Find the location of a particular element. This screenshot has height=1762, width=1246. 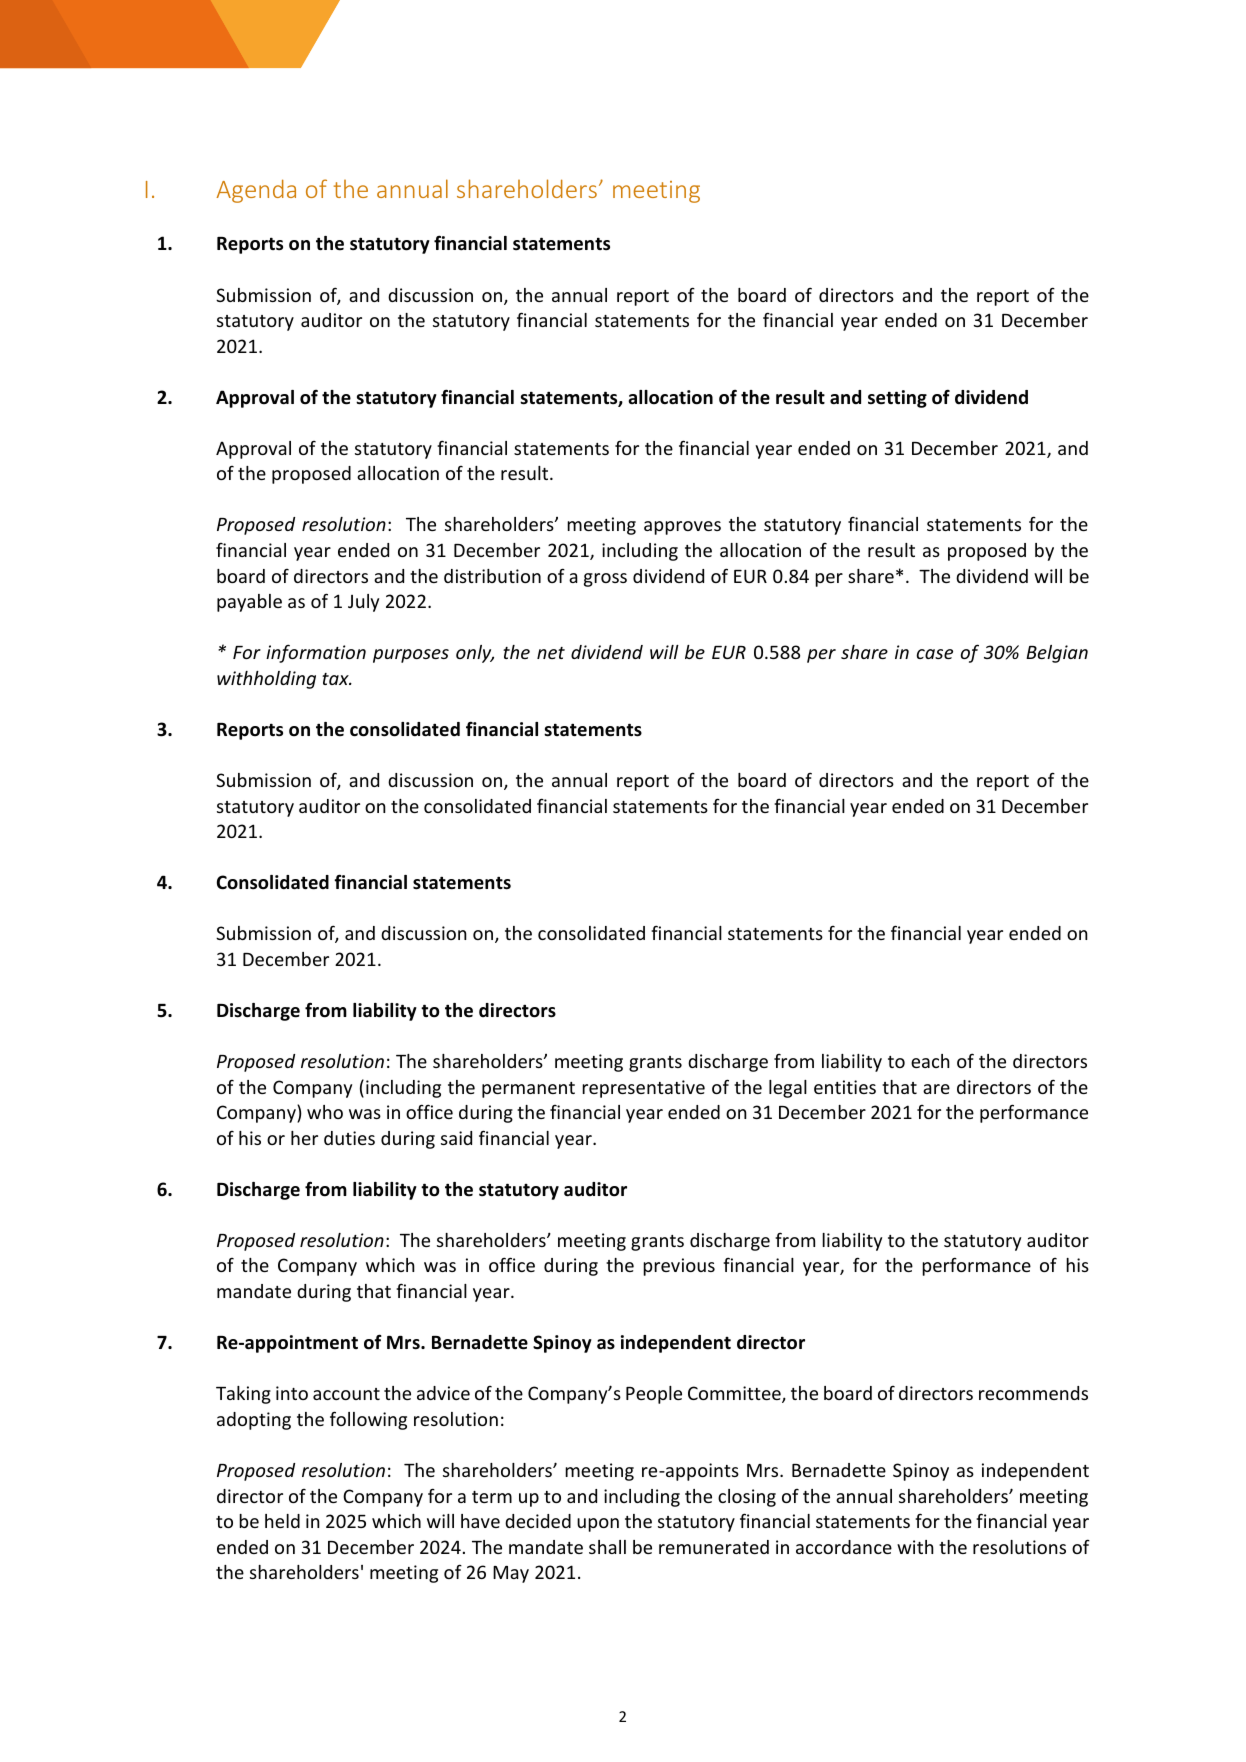

held is located at coordinates (282, 1521).
